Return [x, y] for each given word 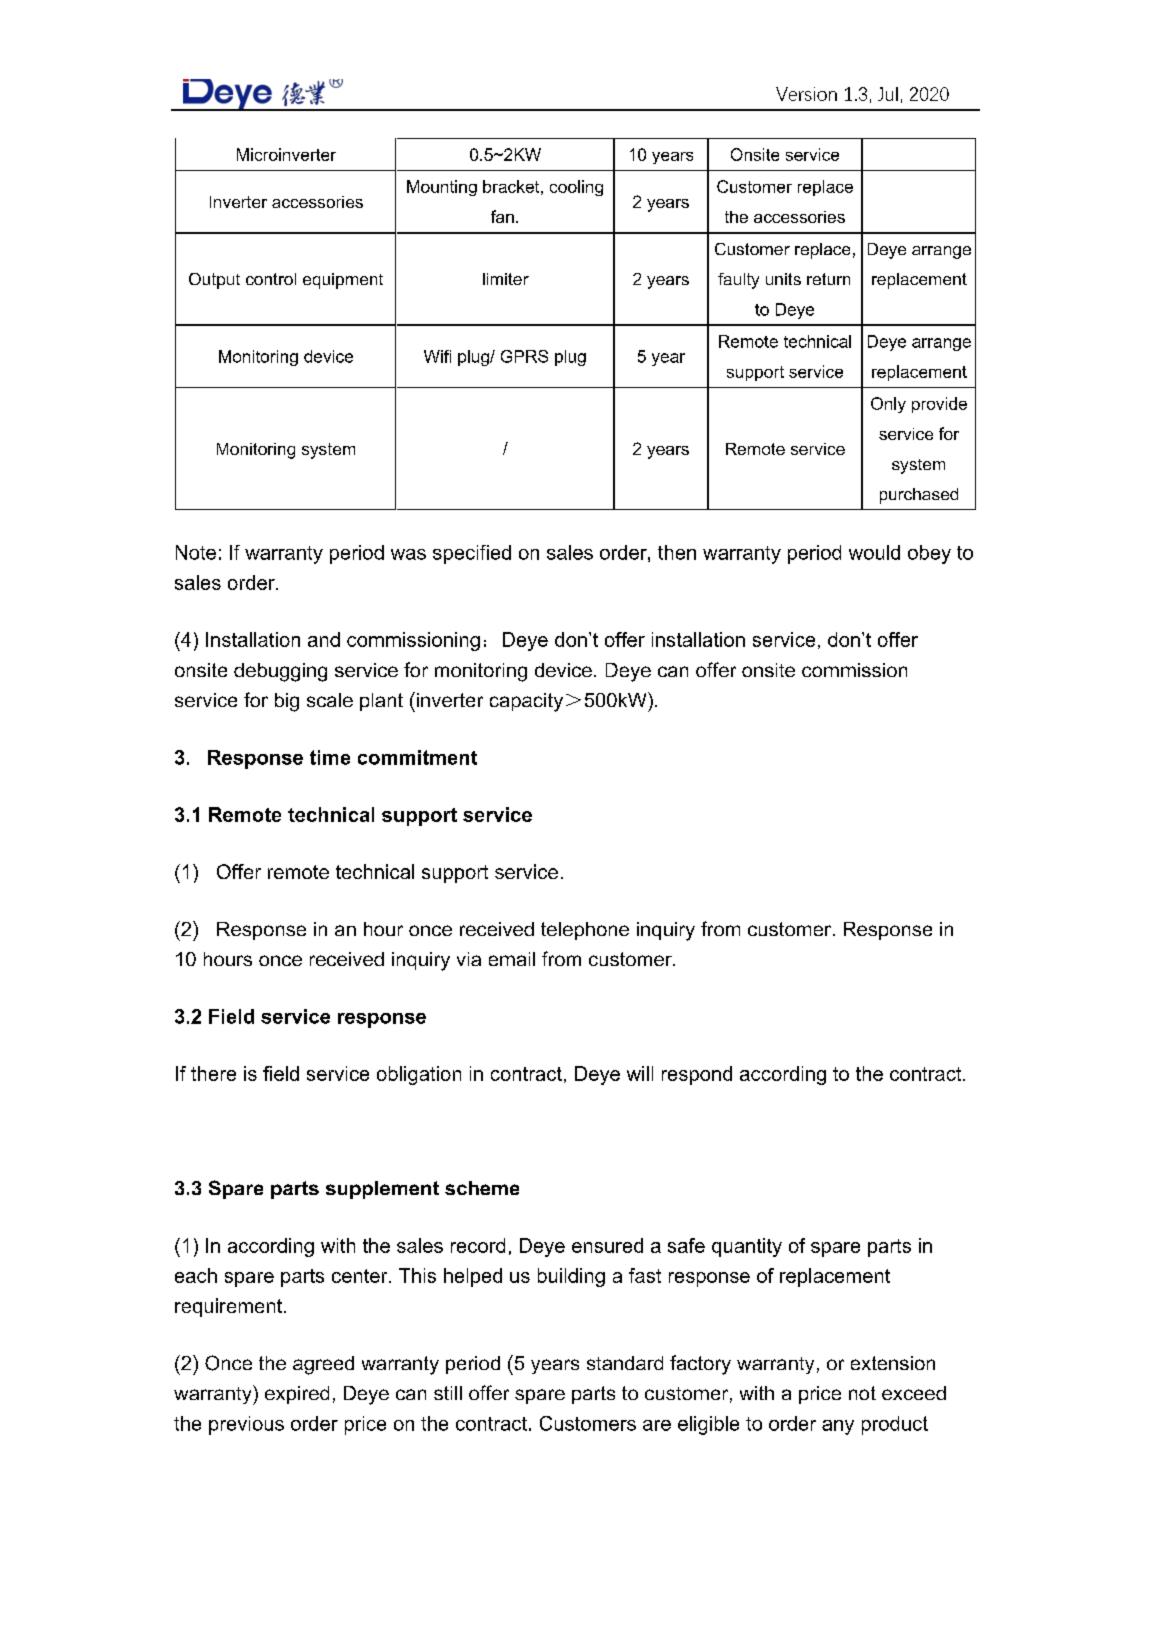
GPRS [524, 356]
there [213, 1073]
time [330, 757]
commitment [417, 757]
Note [196, 552]
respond [697, 1075]
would [874, 552]
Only [888, 405]
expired [297, 1395]
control [271, 279]
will [640, 1073]
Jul [888, 94]
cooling [576, 188]
